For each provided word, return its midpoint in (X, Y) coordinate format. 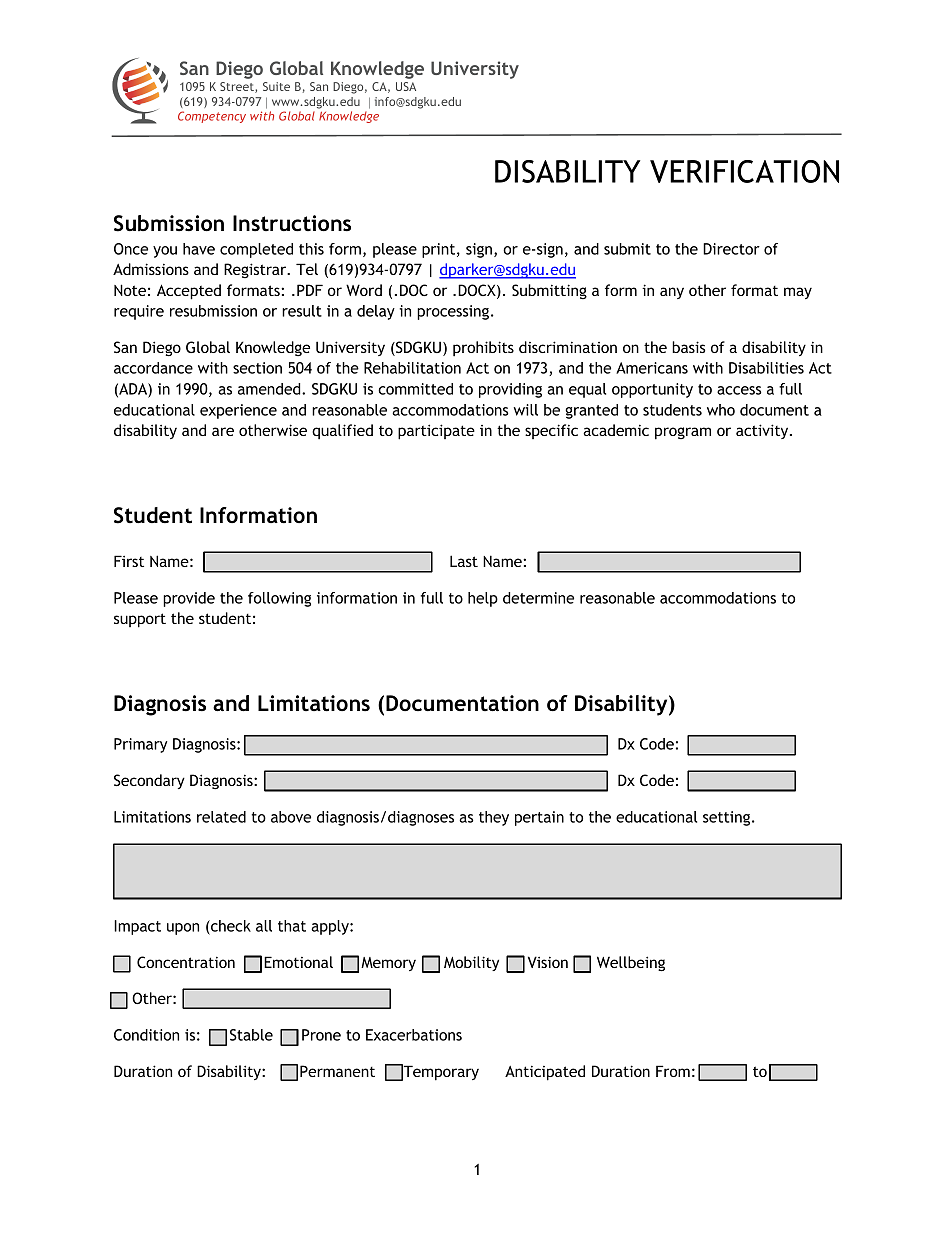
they (494, 818)
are (223, 431)
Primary (140, 745)
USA (406, 86)
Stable (251, 1035)
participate (436, 432)
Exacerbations (414, 1035)
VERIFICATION (744, 171)
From (673, 1071)
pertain (539, 818)
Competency (212, 117)
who (721, 410)
